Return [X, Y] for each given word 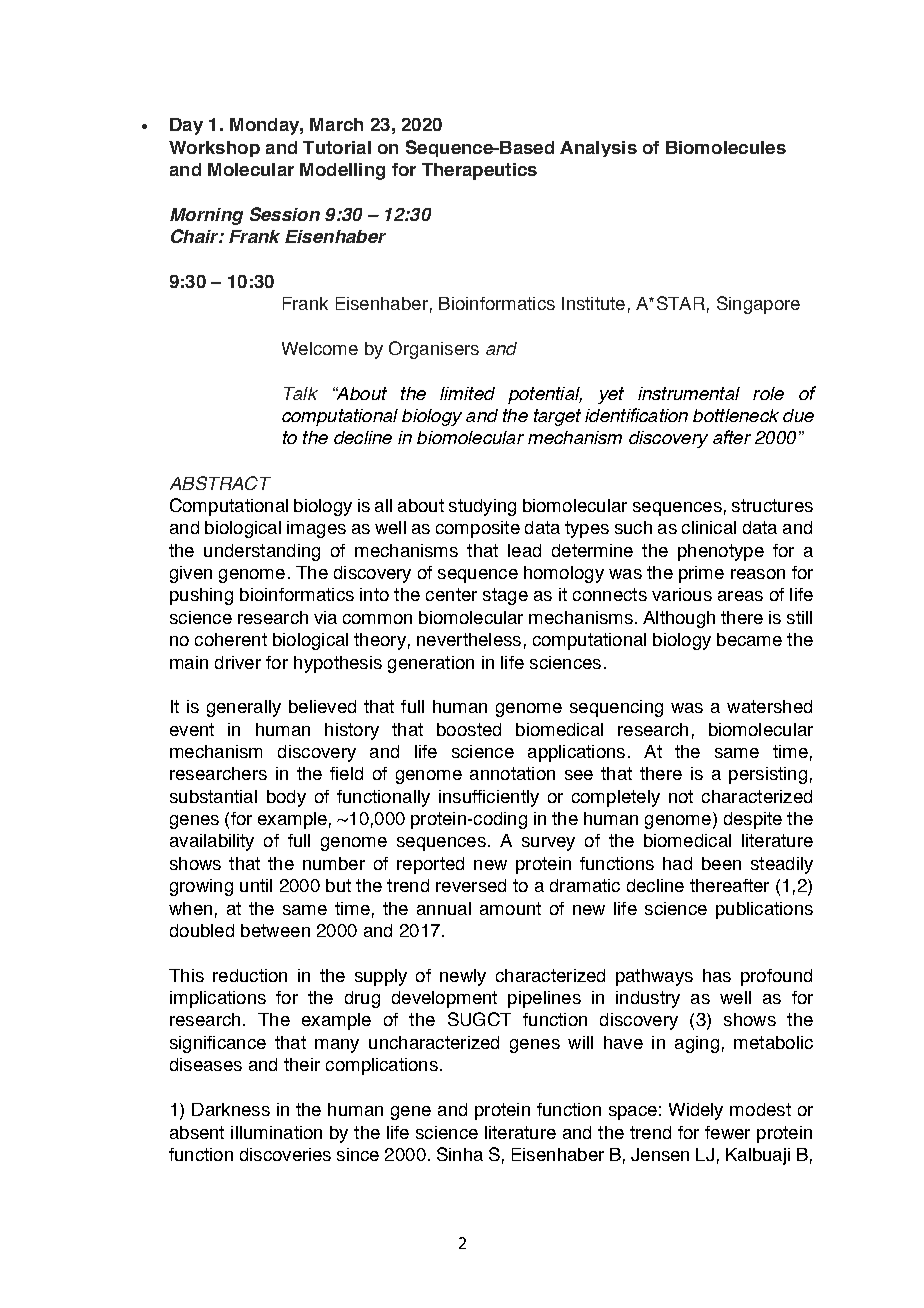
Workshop [214, 149]
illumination [276, 1132]
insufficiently [489, 798]
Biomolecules [726, 147]
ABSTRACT [220, 483]
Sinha [460, 1154]
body [286, 798]
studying [482, 507]
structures [772, 505]
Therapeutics [479, 171]
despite [753, 820]
